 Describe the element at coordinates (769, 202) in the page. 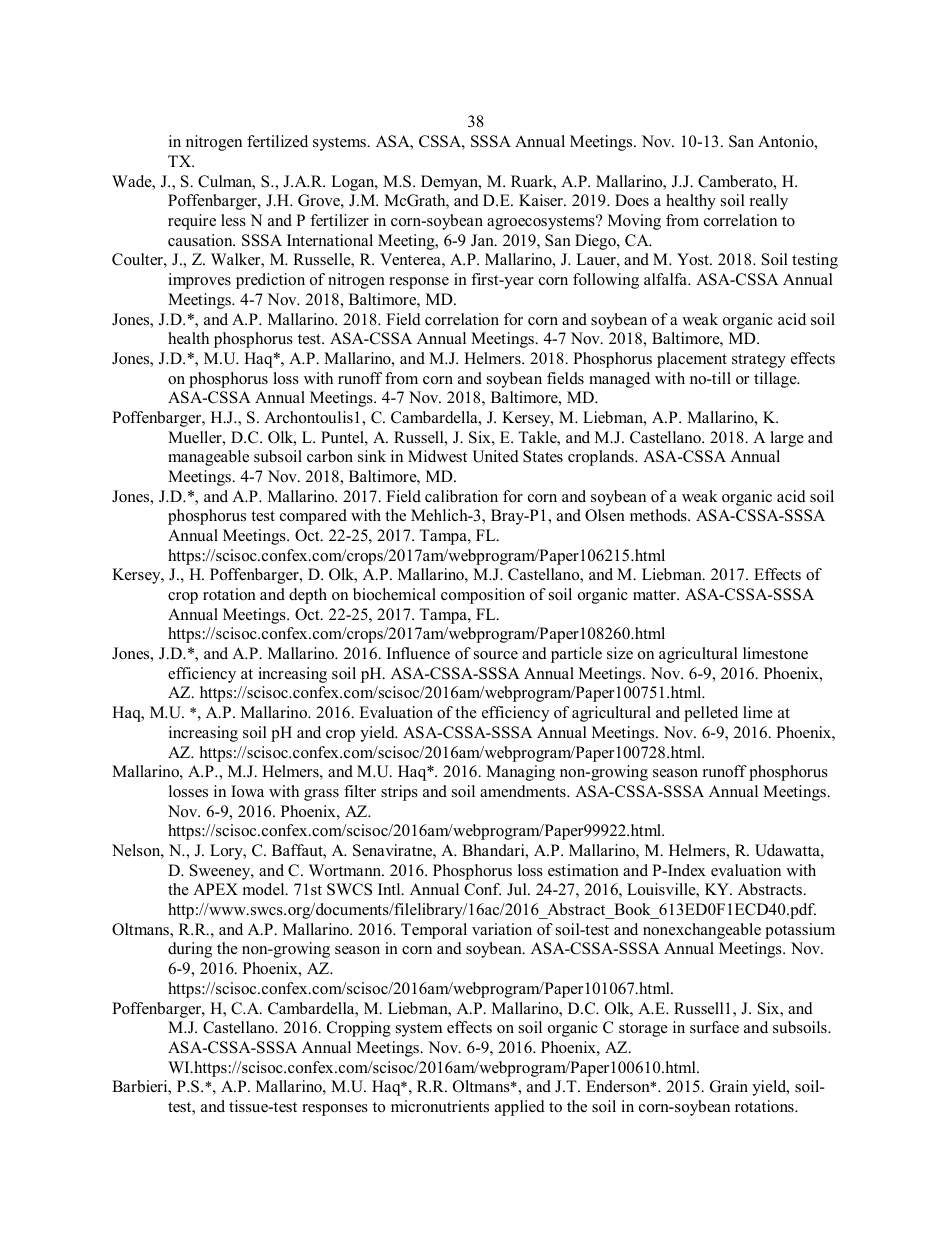

I see `really` at that location.
